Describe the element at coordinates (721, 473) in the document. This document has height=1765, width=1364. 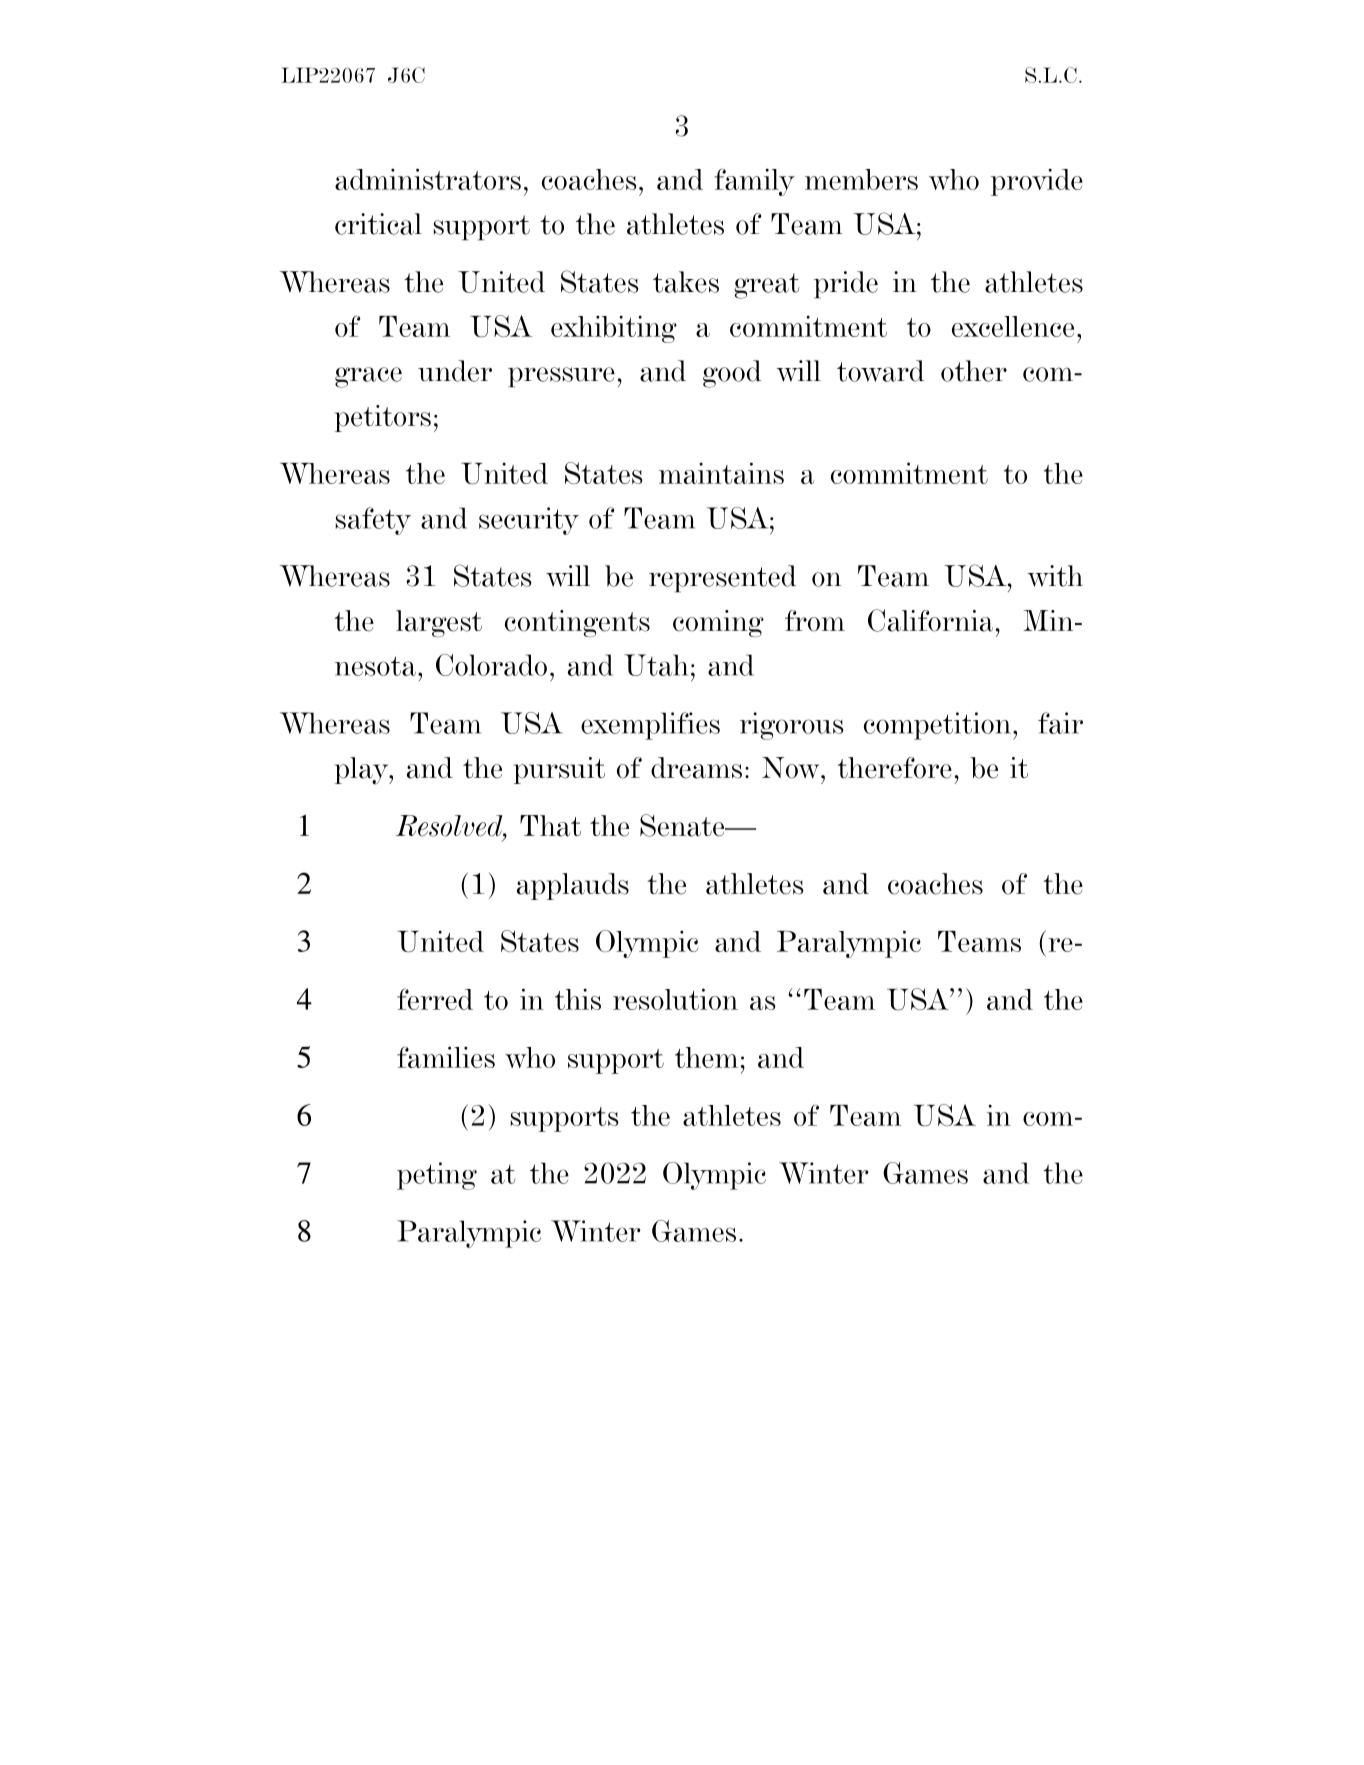
I see `maintains` at that location.
